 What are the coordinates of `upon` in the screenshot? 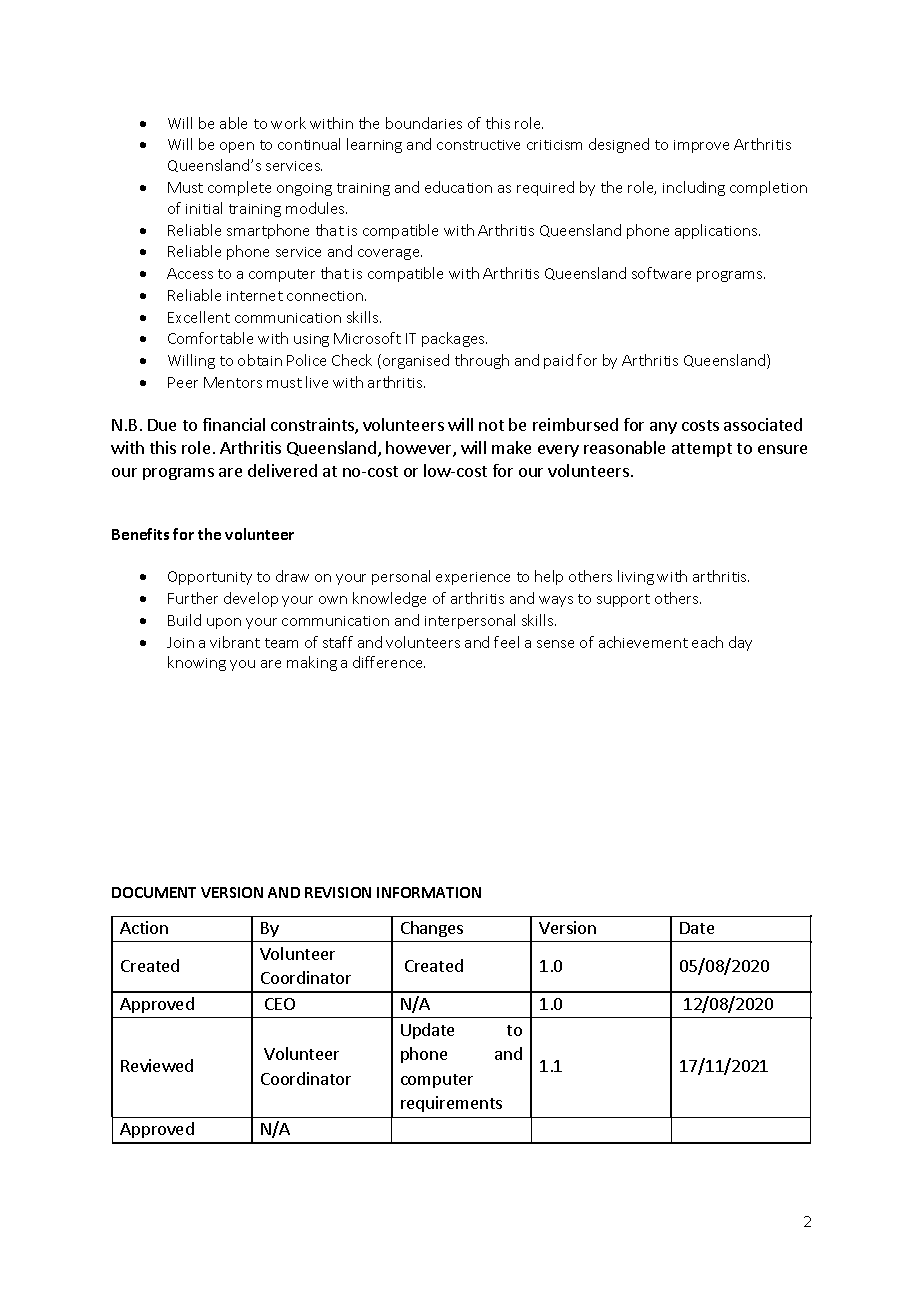 It's located at (224, 623).
